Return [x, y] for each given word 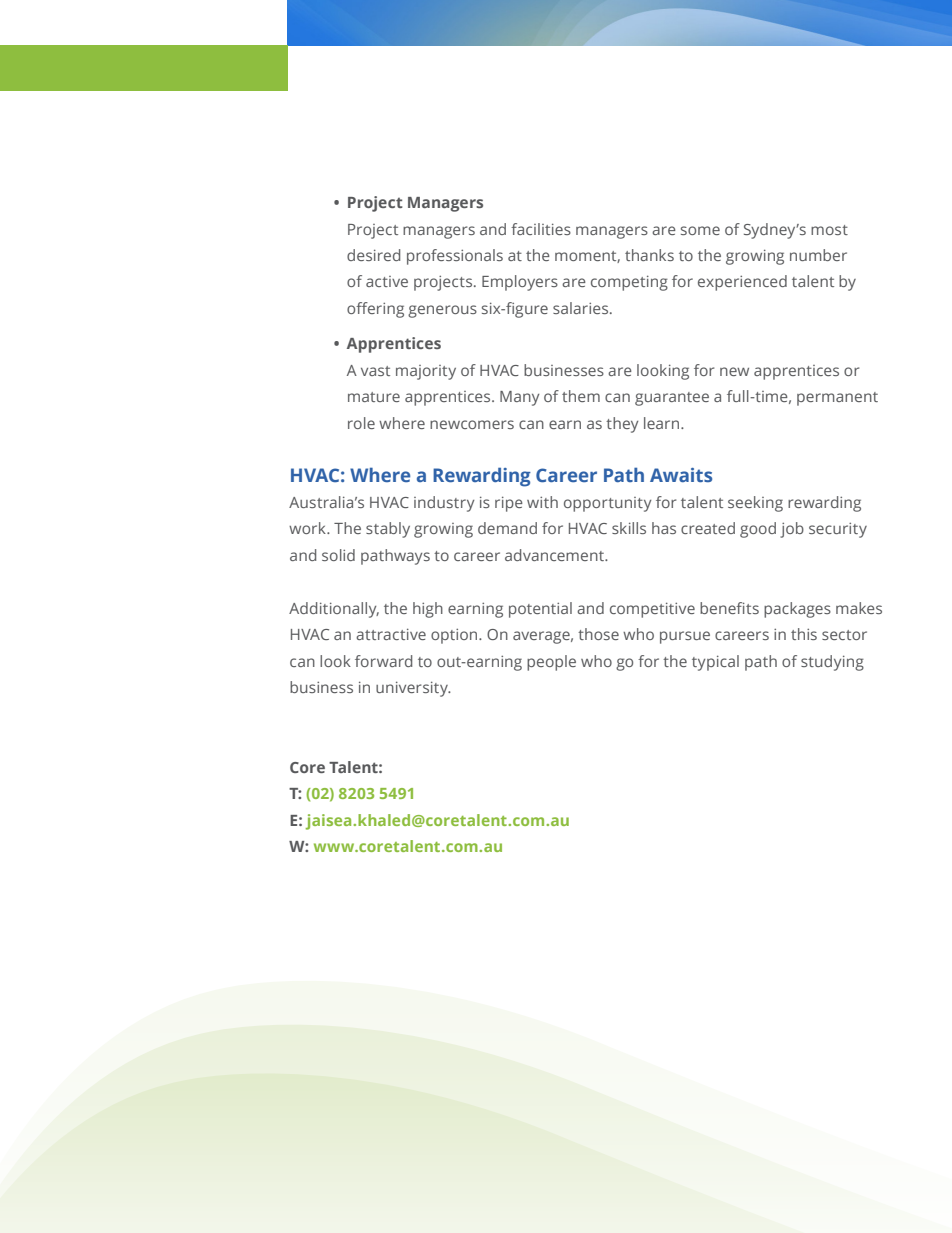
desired [373, 255]
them [581, 396]
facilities [541, 229]
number [818, 255]
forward [383, 661]
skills [629, 528]
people [551, 663]
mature [374, 397]
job [792, 530]
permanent [837, 399]
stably [388, 530]
